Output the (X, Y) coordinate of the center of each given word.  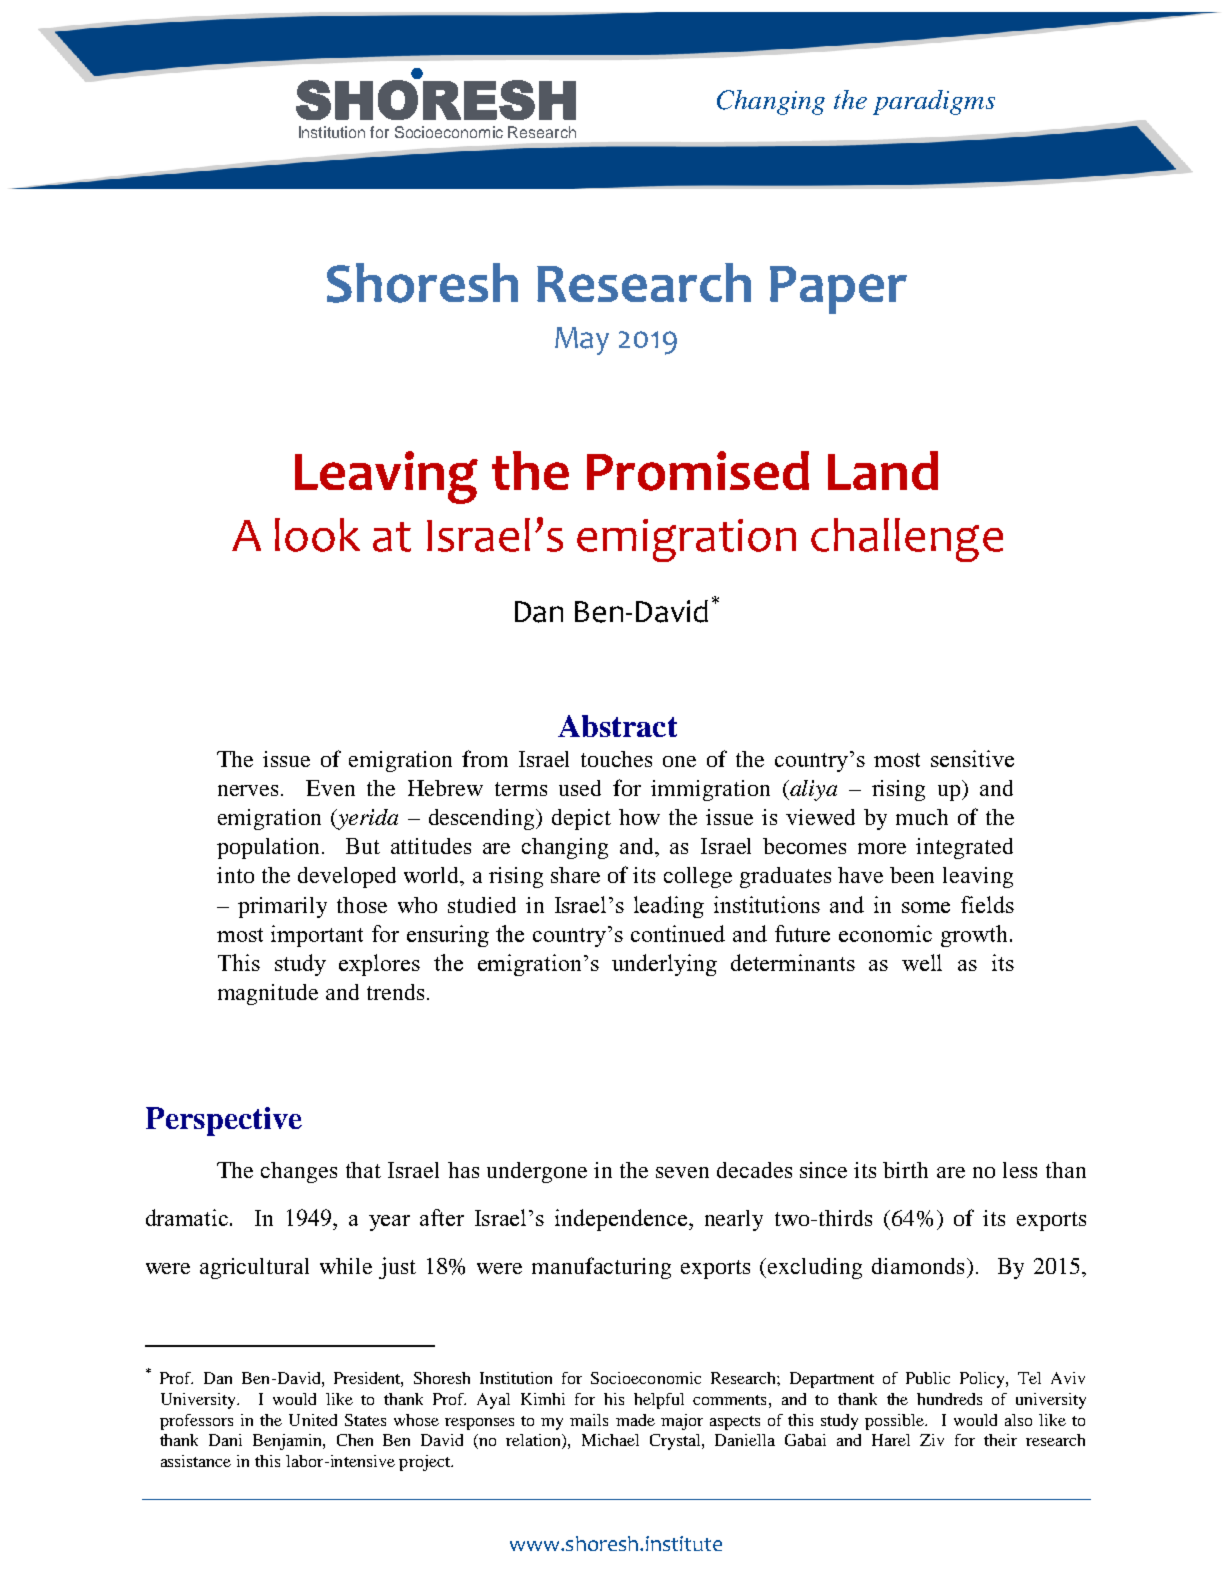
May (582, 341)
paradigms (934, 102)
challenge (907, 540)
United (313, 1420)
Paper (838, 290)
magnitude (268, 994)
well (922, 962)
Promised (698, 471)
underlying (664, 965)
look (317, 535)
